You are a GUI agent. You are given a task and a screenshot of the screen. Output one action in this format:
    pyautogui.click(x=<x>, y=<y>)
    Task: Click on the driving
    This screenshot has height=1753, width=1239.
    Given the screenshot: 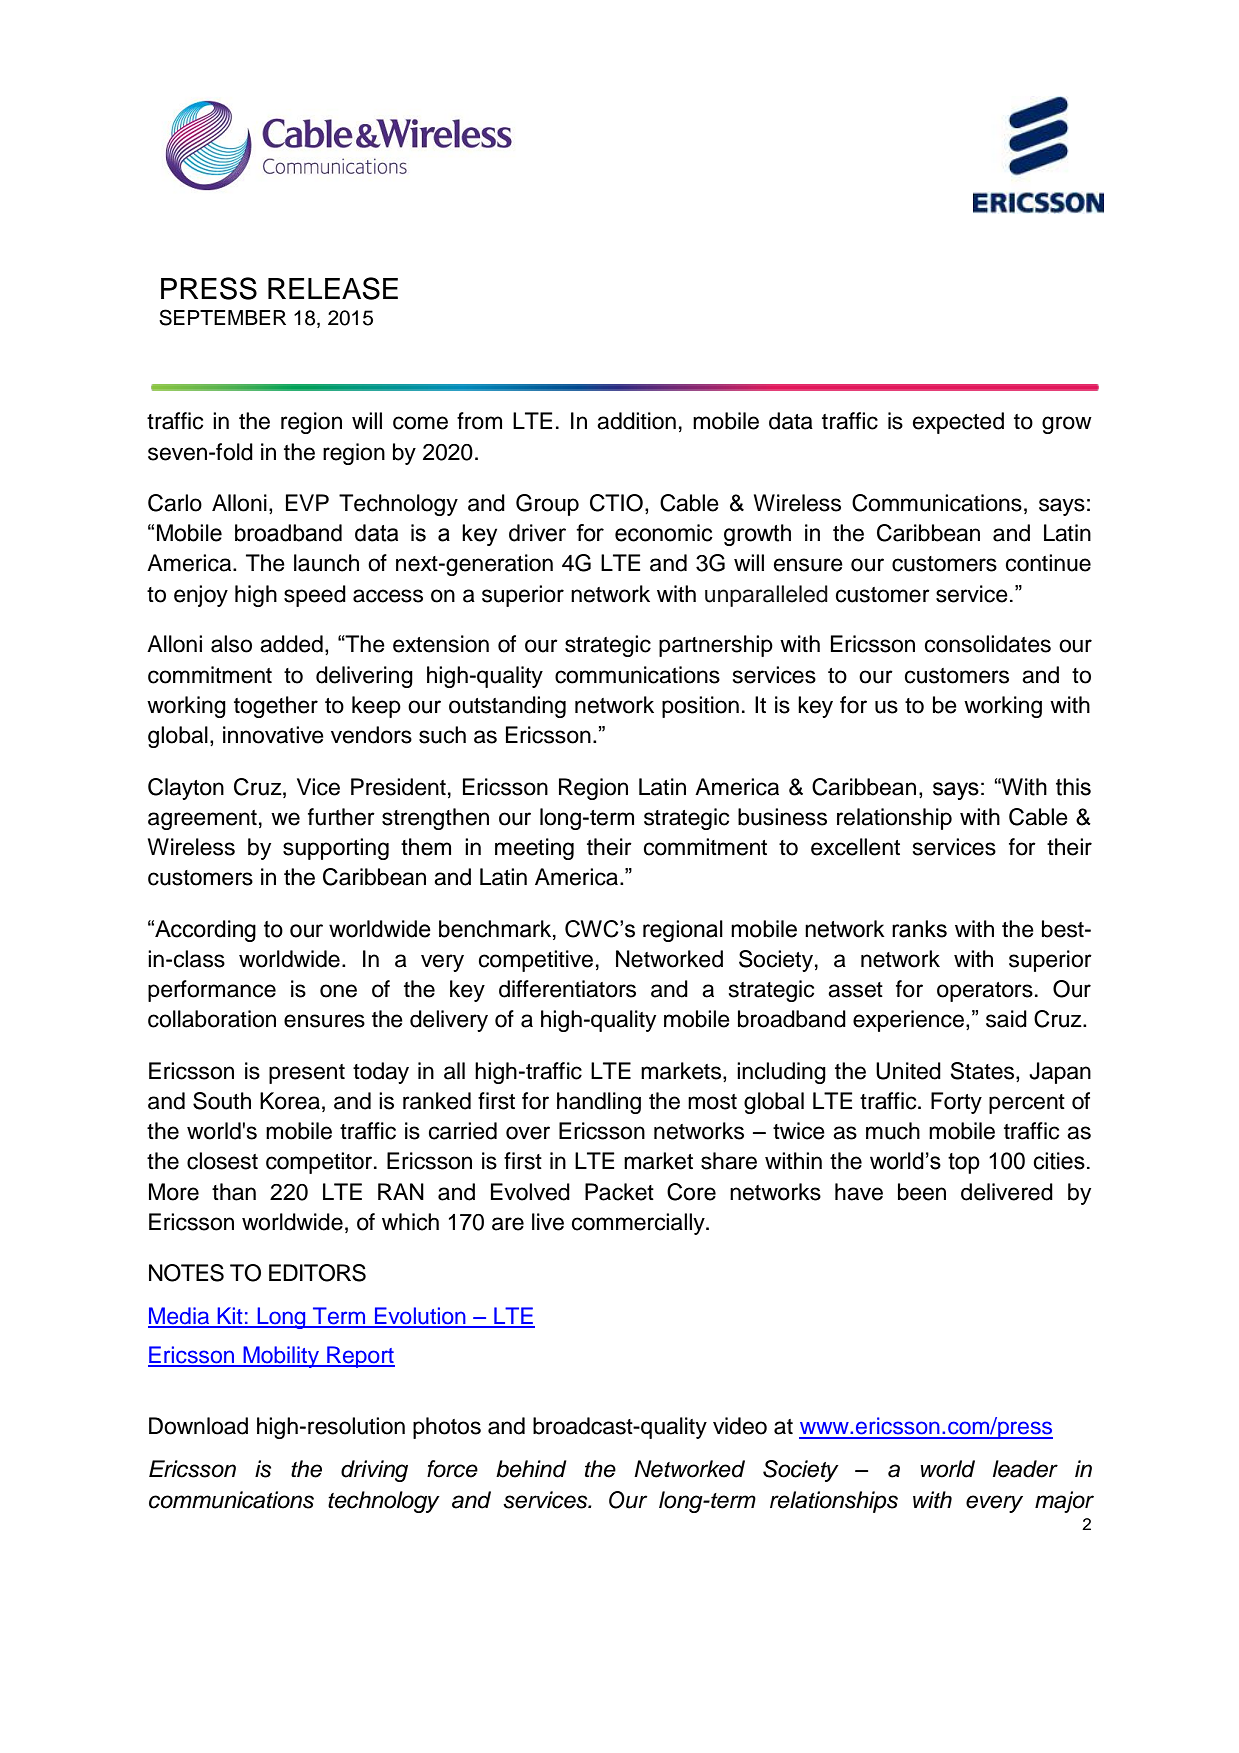 What is the action you would take?
    pyautogui.click(x=374, y=1471)
